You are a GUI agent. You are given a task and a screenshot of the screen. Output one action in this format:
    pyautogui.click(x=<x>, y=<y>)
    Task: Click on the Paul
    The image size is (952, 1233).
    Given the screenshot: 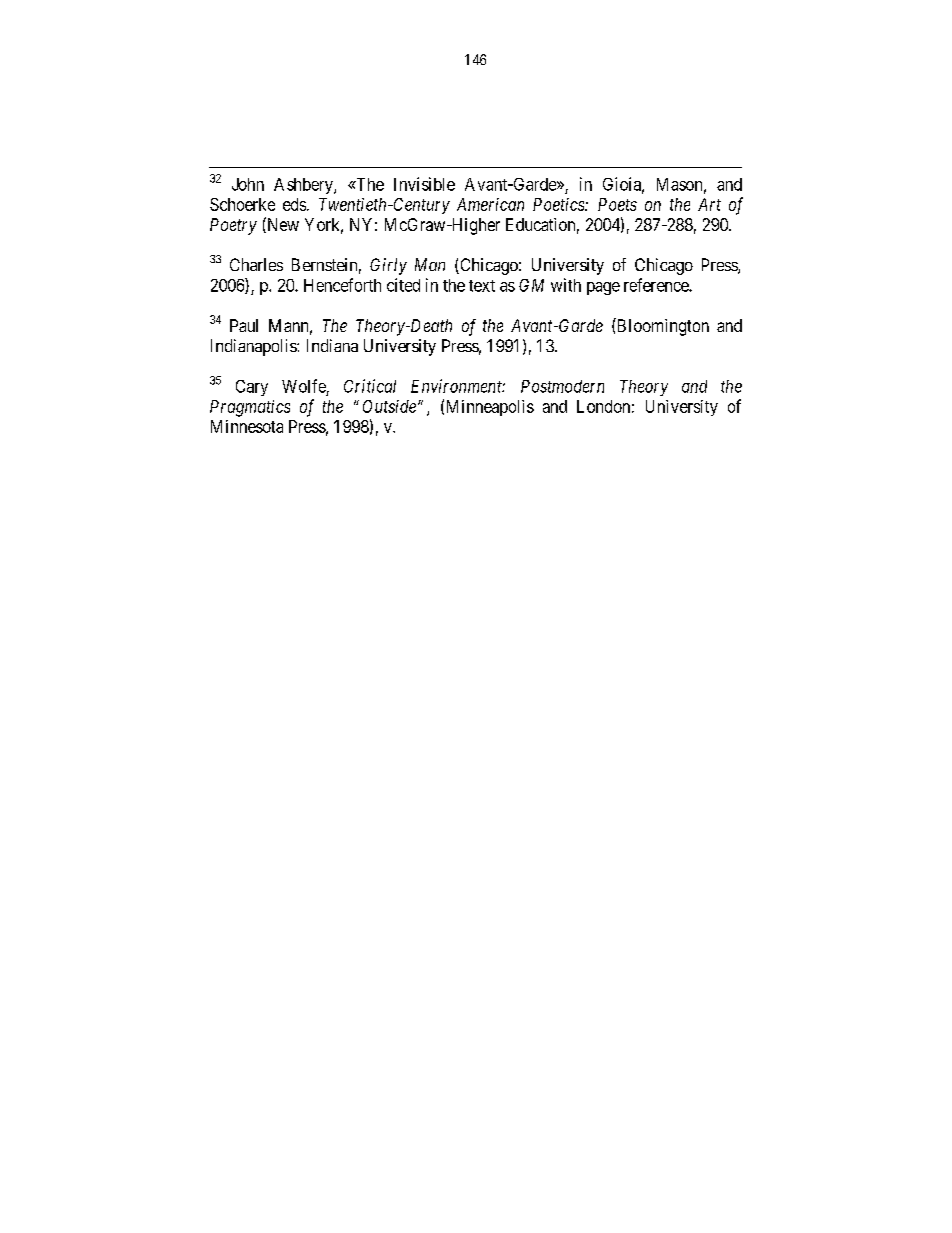 What is the action you would take?
    pyautogui.click(x=244, y=325)
